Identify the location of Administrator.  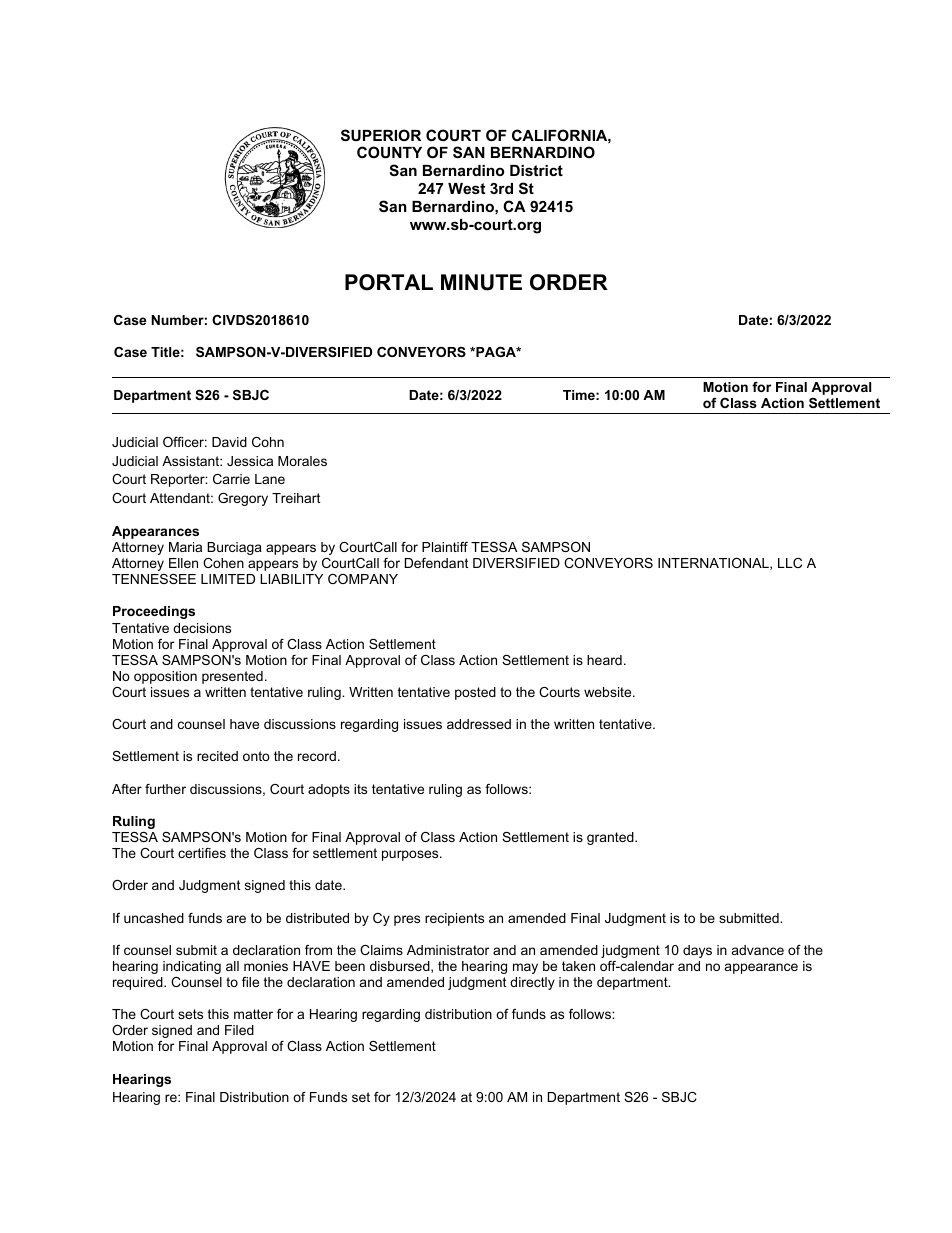
(448, 950).
